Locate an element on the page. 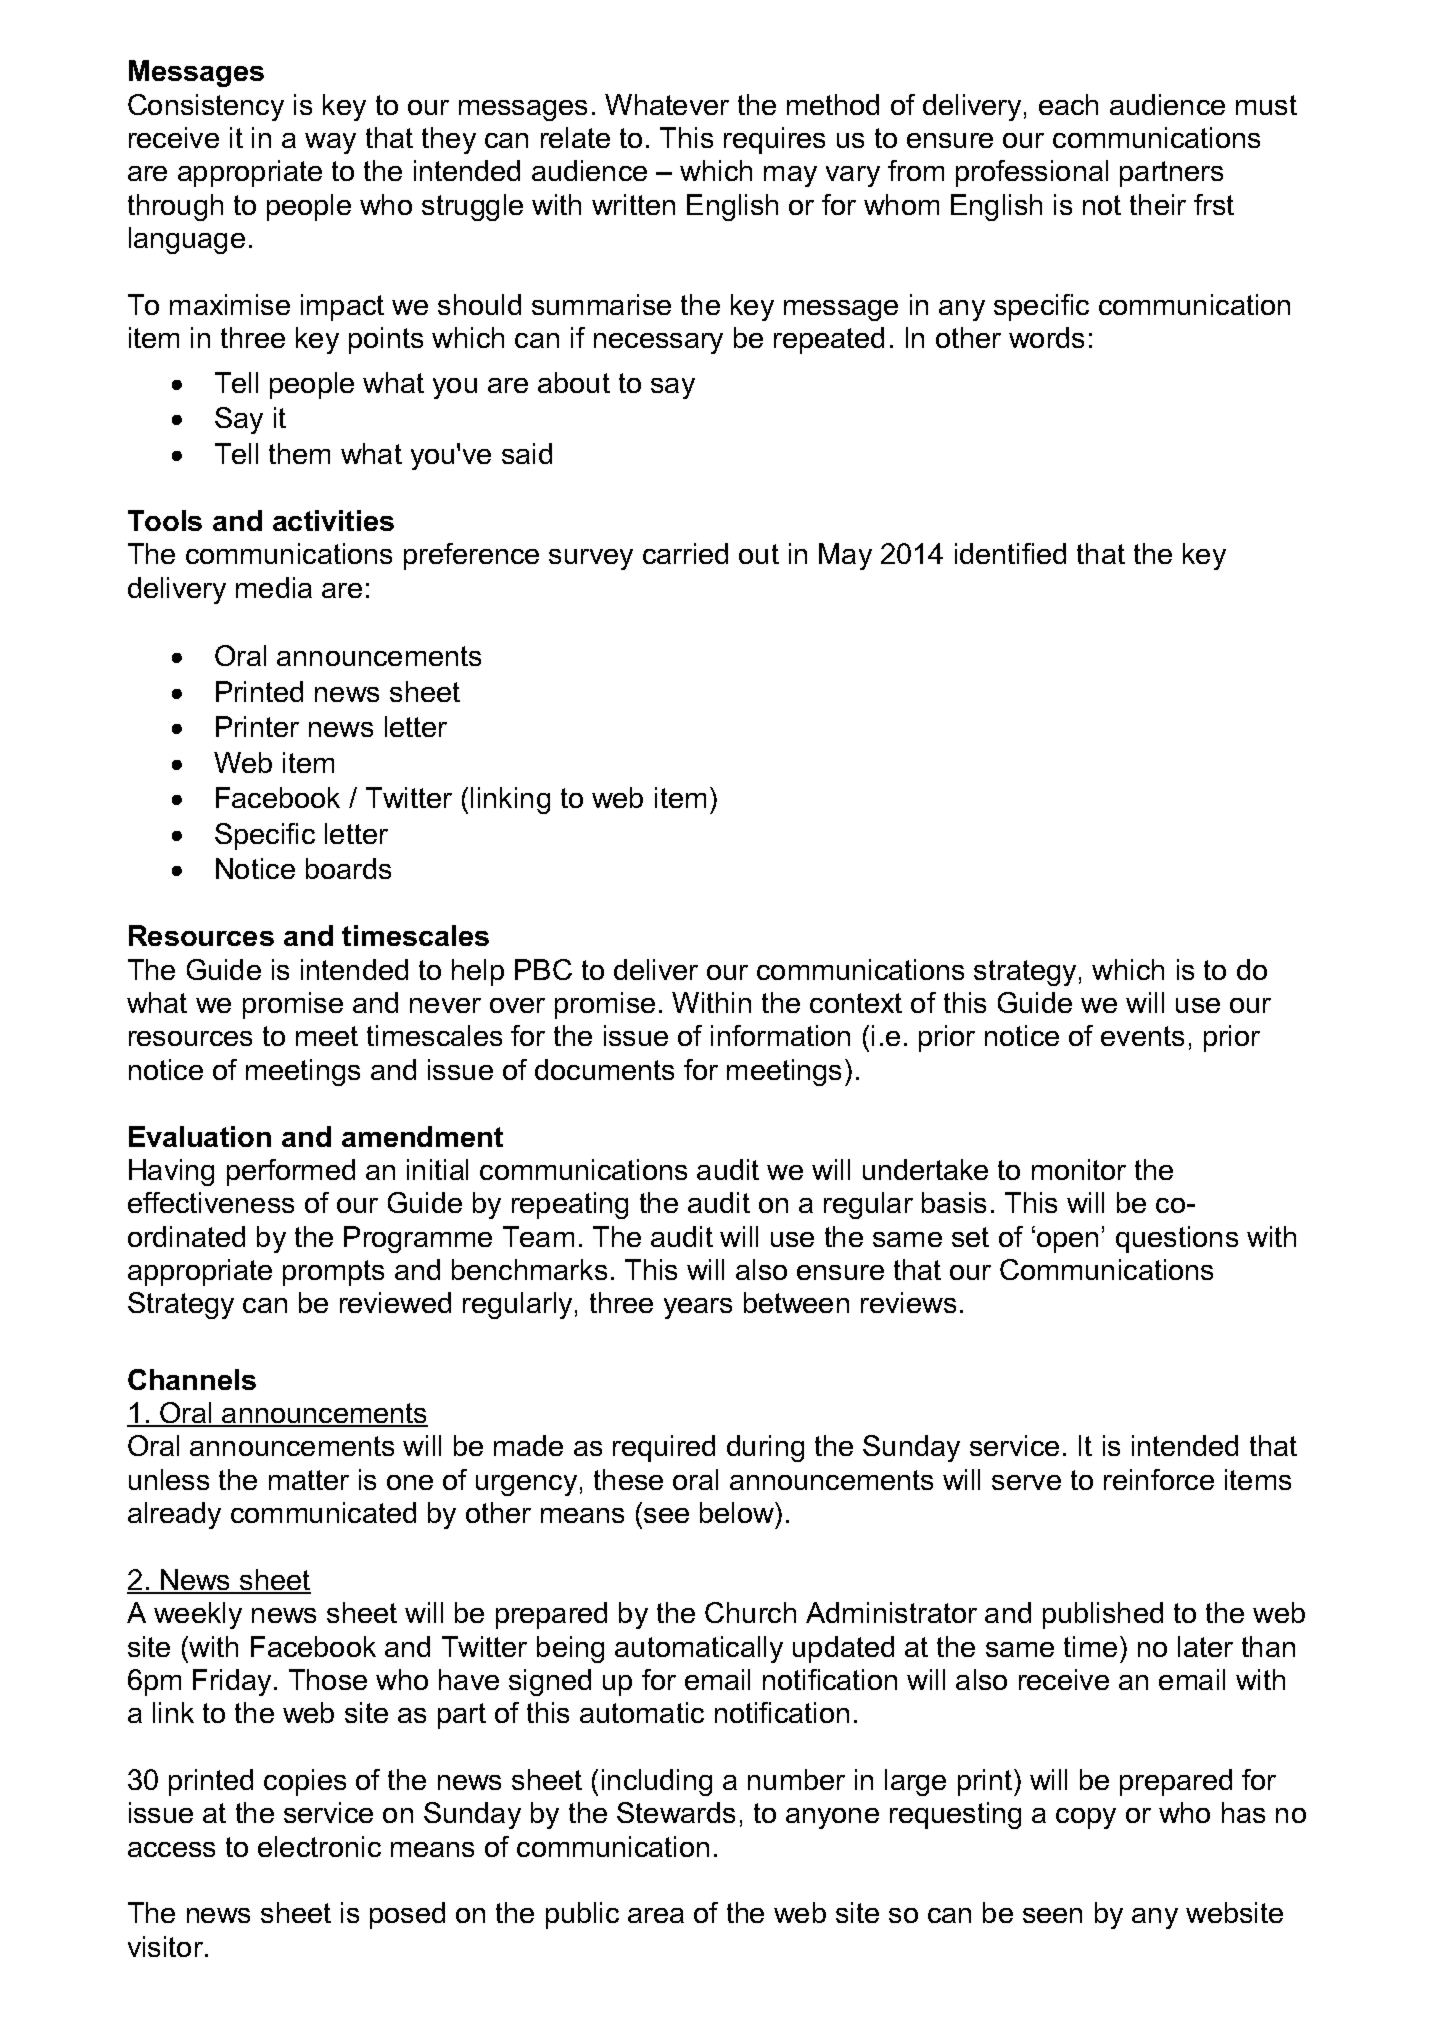 This document has height=2035, width=1438. area is located at coordinates (656, 1915).
